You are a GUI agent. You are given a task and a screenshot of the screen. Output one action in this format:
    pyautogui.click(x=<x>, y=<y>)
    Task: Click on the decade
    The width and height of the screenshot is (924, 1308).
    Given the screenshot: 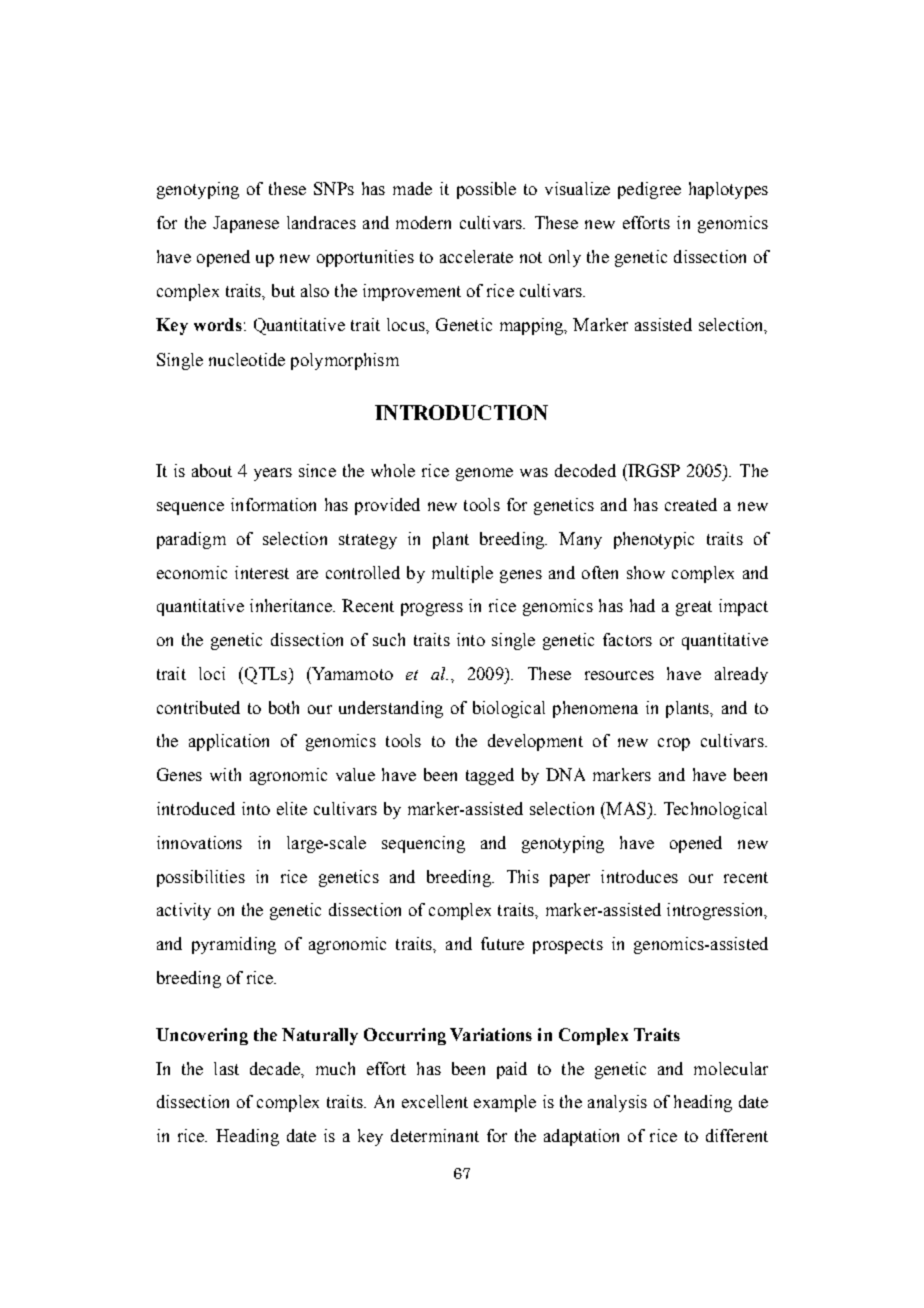 What is the action you would take?
    pyautogui.click(x=276, y=1069)
